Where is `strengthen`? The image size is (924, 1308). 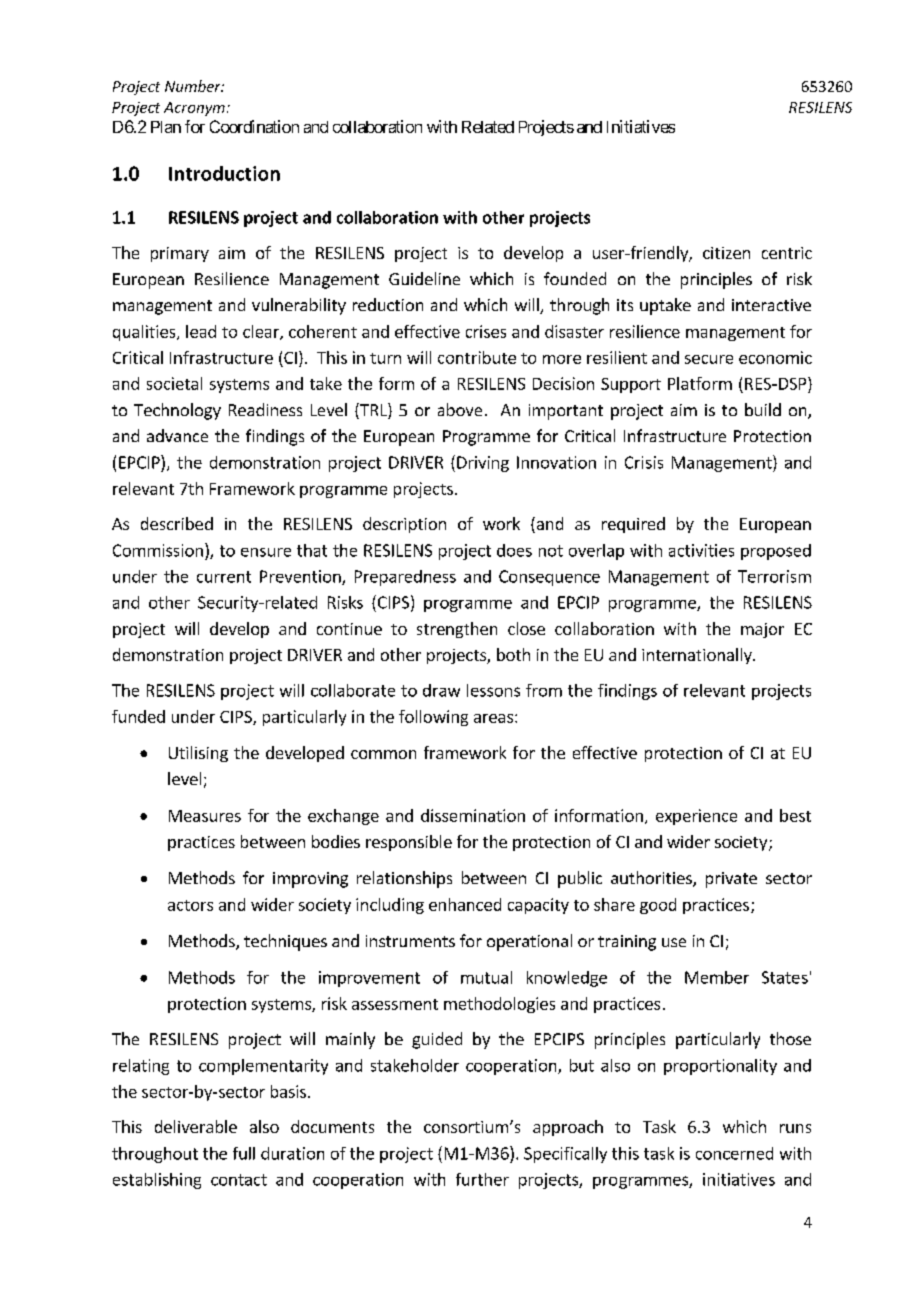
strengthen is located at coordinates (457, 630).
